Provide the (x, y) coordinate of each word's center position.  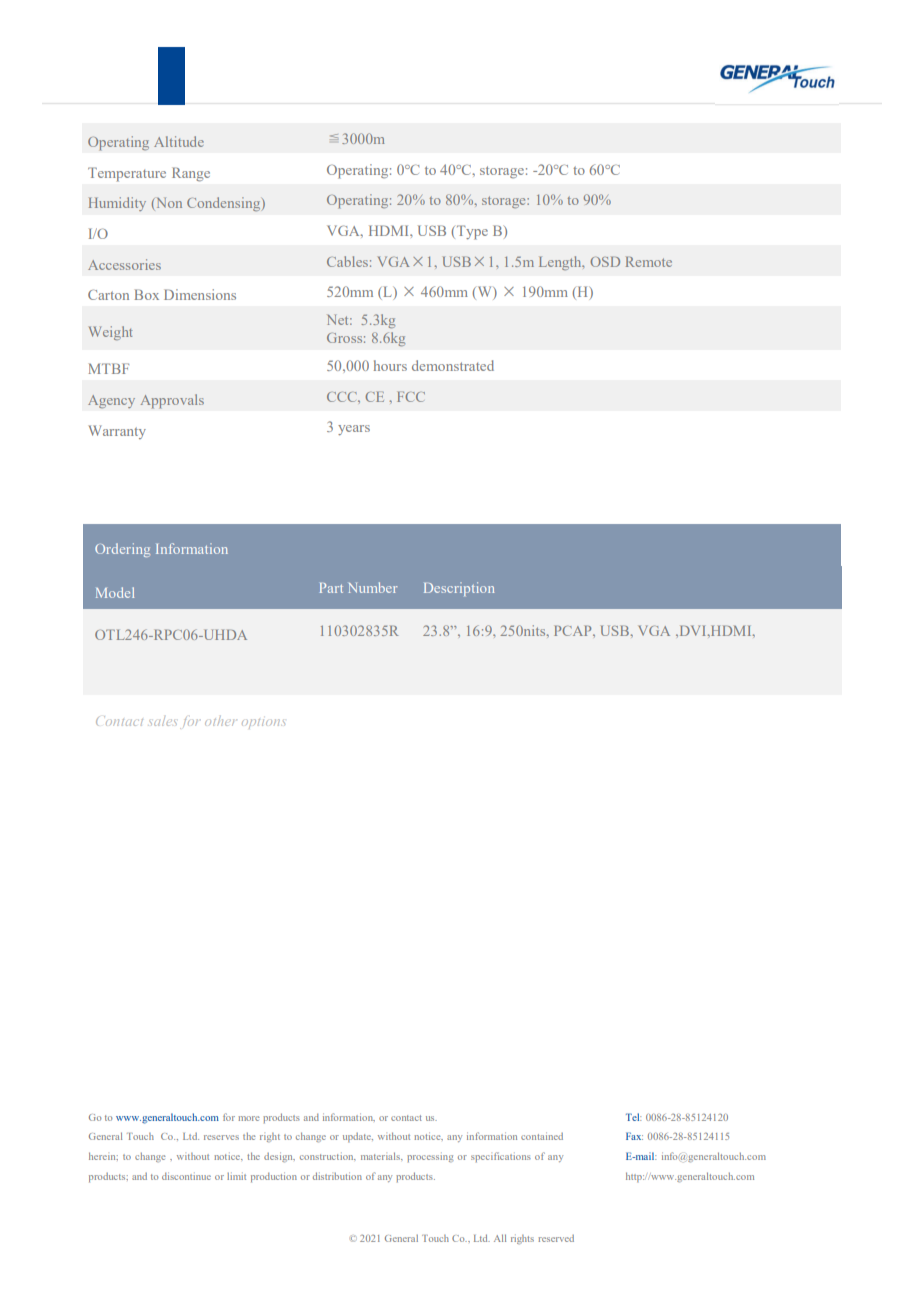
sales (163, 721)
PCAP (574, 630)
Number (373, 587)
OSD (605, 261)
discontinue (186, 1176)
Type (472, 232)
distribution (337, 1176)
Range (191, 174)
